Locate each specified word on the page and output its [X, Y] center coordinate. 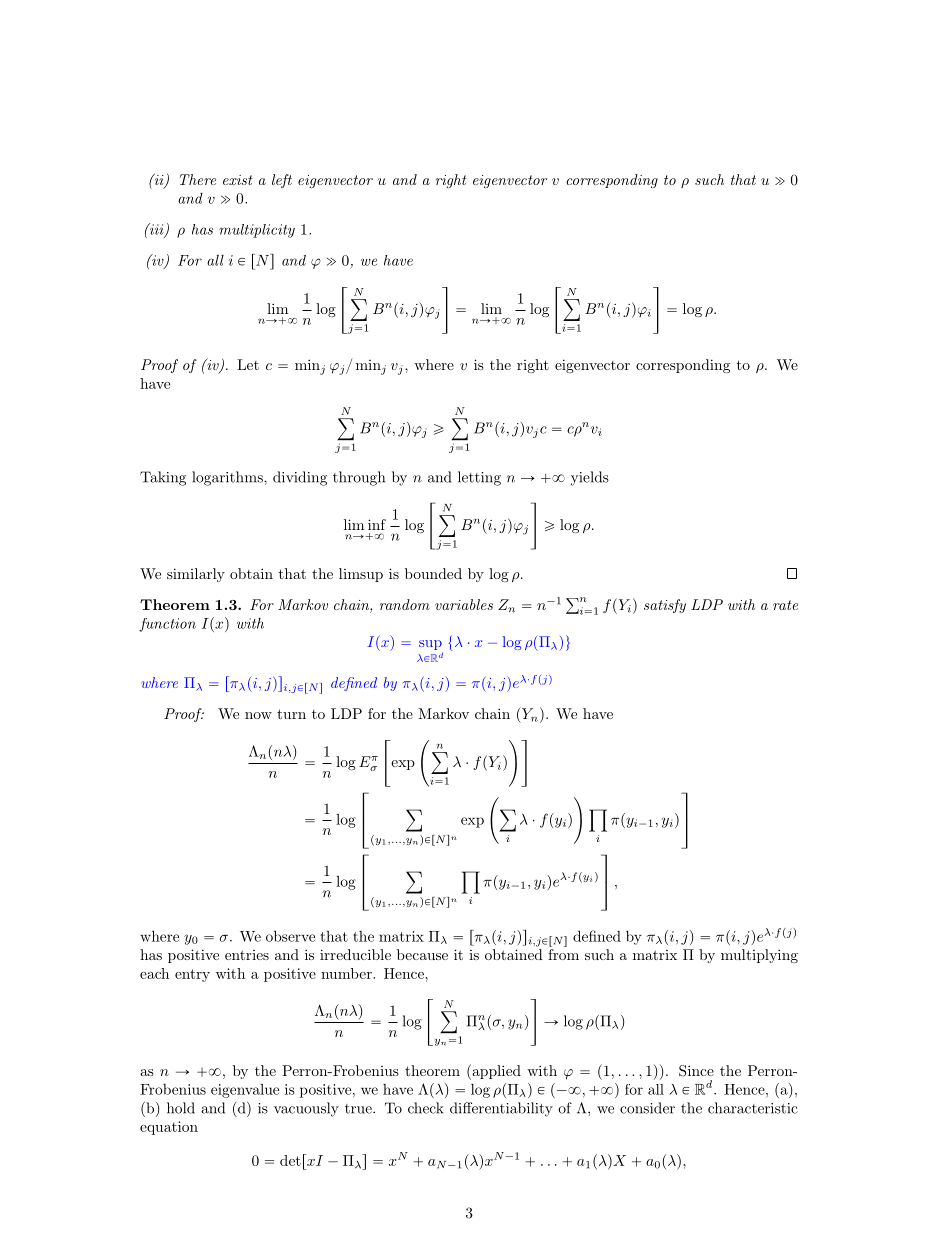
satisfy [665, 606]
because [422, 954]
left [282, 181]
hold [181, 1108]
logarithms [228, 478]
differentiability [501, 1109]
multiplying [759, 956]
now [258, 715]
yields [590, 478]
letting [479, 478]
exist [238, 180]
